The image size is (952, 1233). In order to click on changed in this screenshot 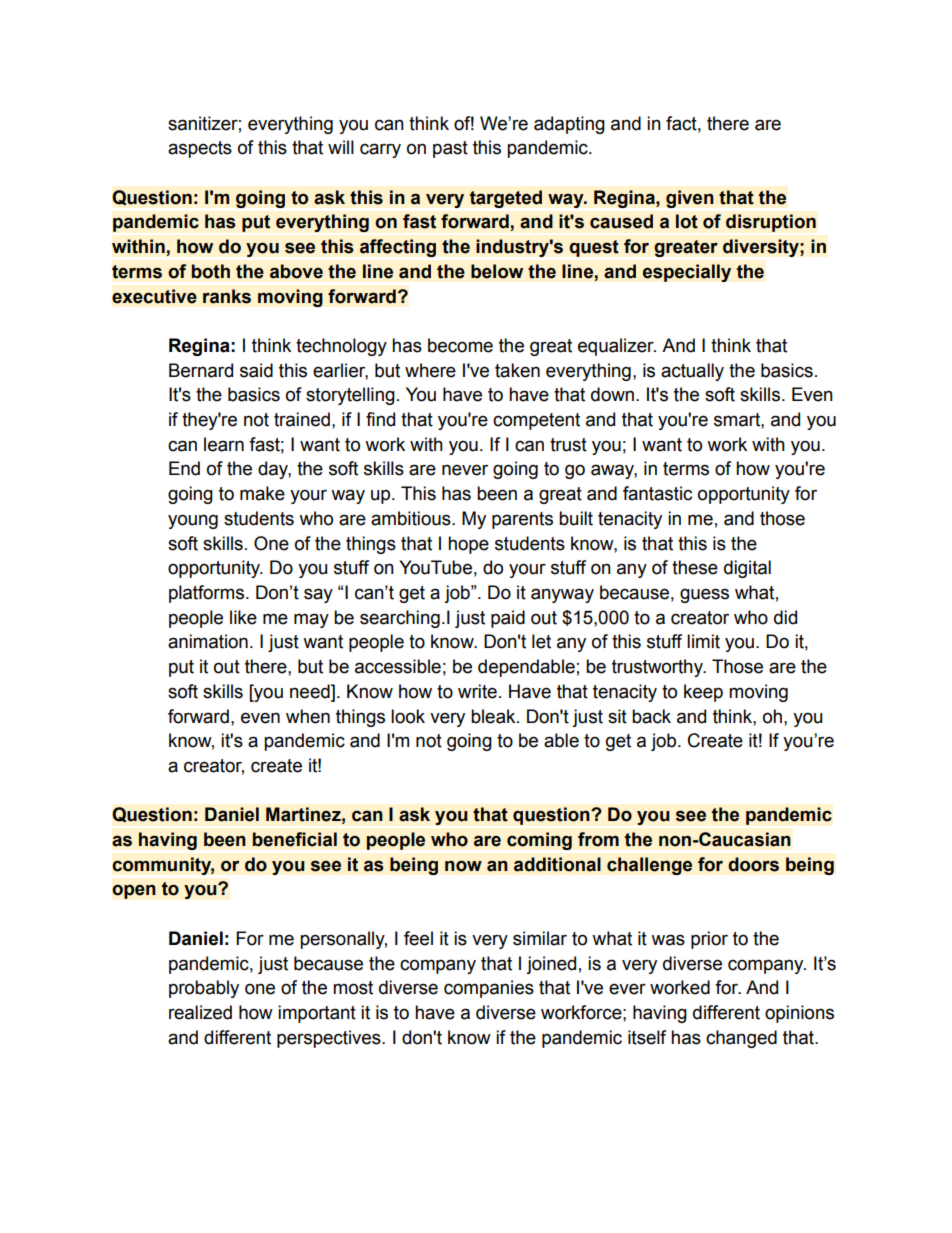, I will do `click(741, 1039)`.
